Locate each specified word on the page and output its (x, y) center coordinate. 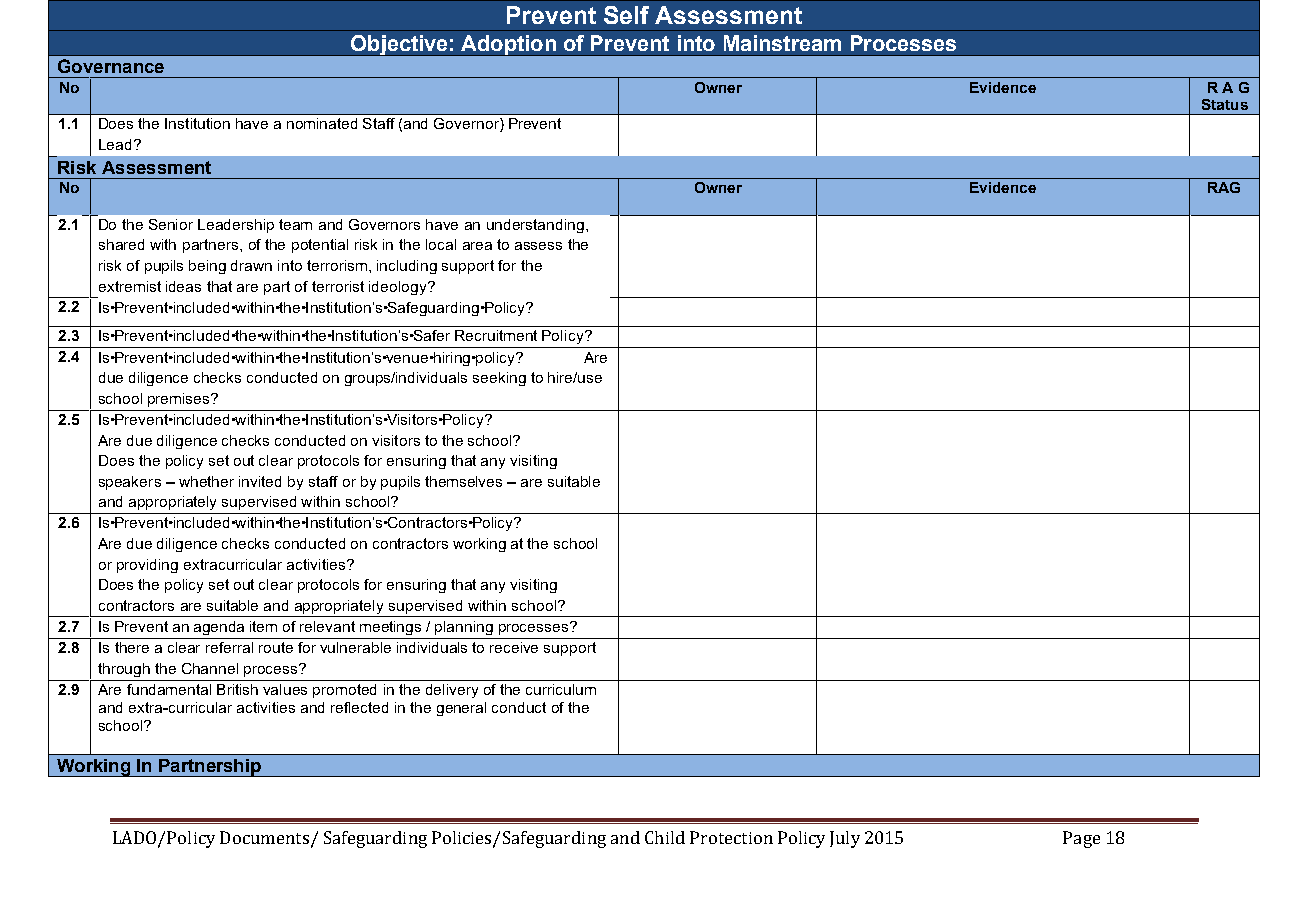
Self (626, 15)
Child (665, 837)
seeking (499, 379)
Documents (264, 837)
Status (1225, 104)
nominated (322, 123)
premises (180, 400)
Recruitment (496, 335)
